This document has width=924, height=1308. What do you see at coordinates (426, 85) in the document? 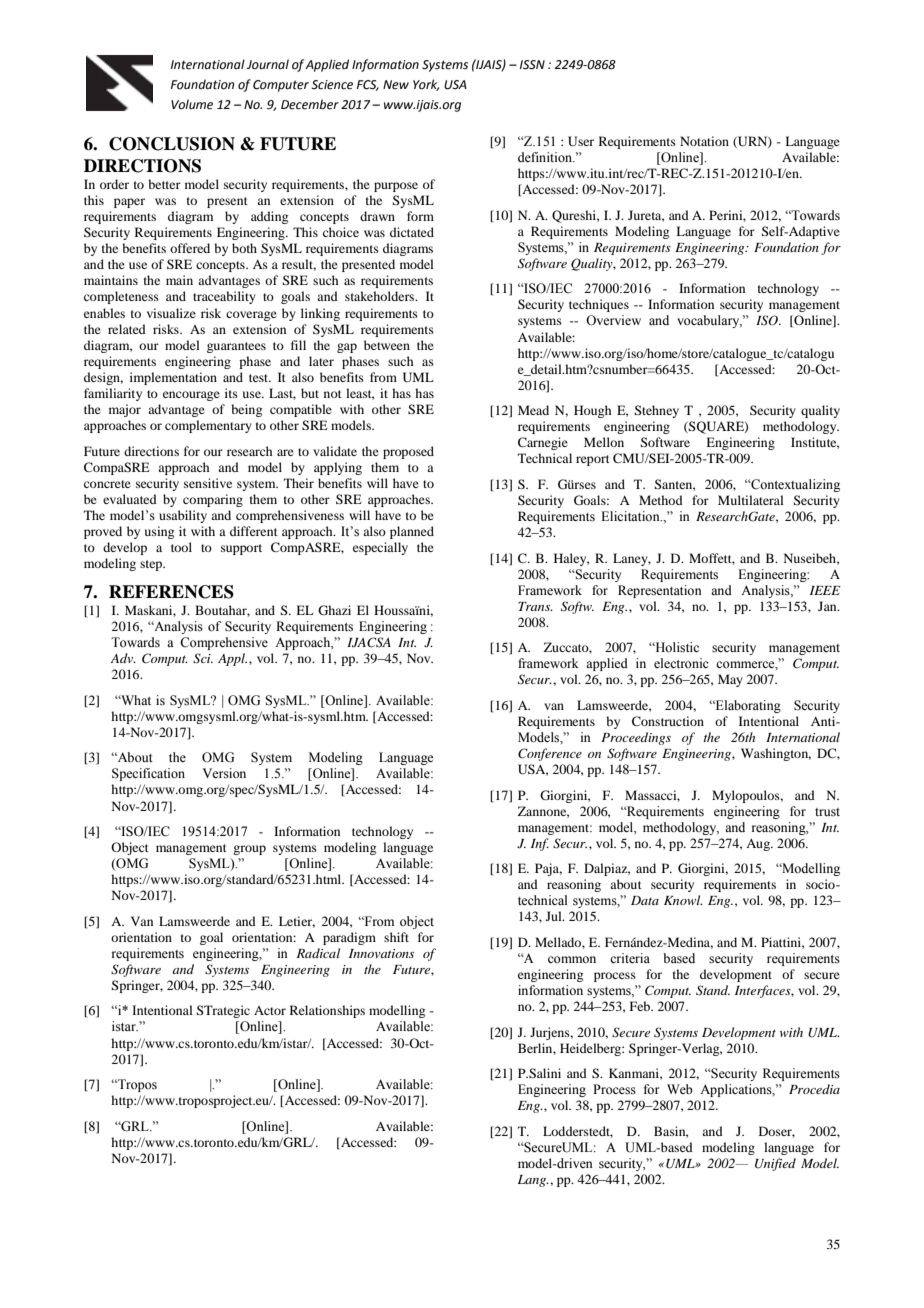
I see `York` at bounding box center [426, 85].
